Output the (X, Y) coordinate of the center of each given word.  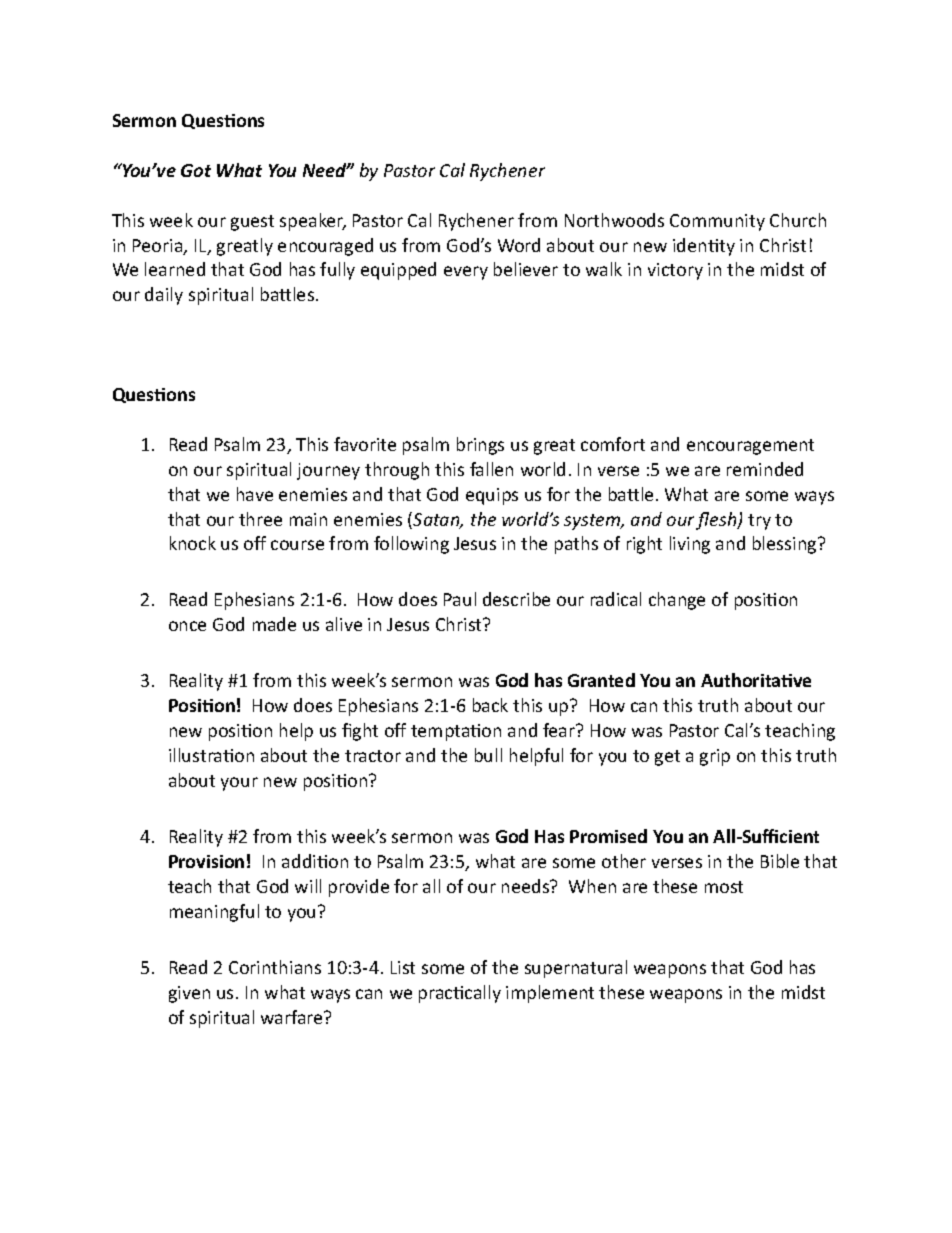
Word (519, 245)
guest (252, 223)
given (189, 994)
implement (550, 994)
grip (715, 757)
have (255, 494)
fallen (491, 469)
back (490, 705)
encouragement (750, 447)
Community (717, 222)
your (239, 784)
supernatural (576, 969)
